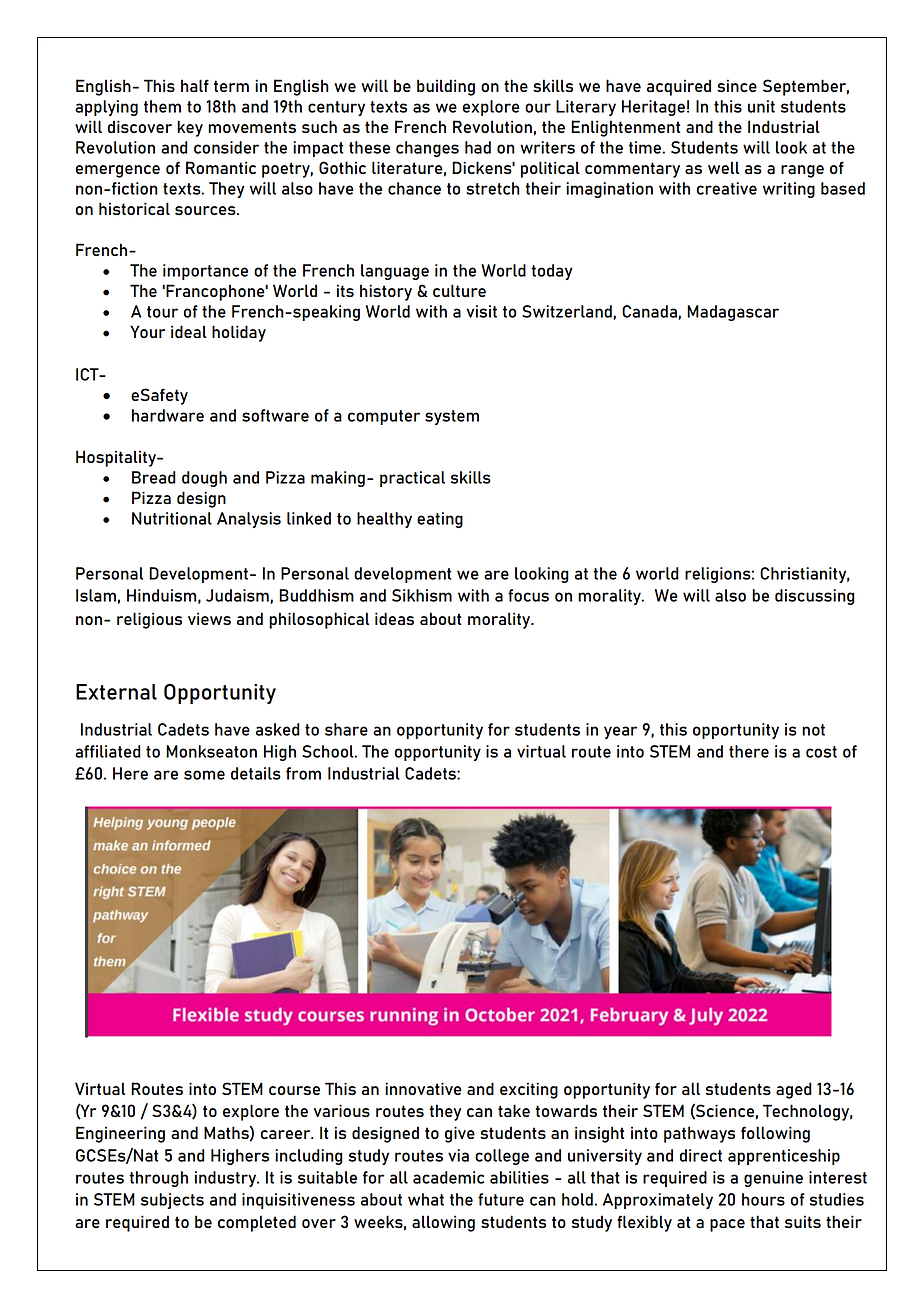 Image resolution: width=924 pixels, height=1308 pixels. Describe the element at coordinates (172, 1201) in the document. I see `subjects` at that location.
